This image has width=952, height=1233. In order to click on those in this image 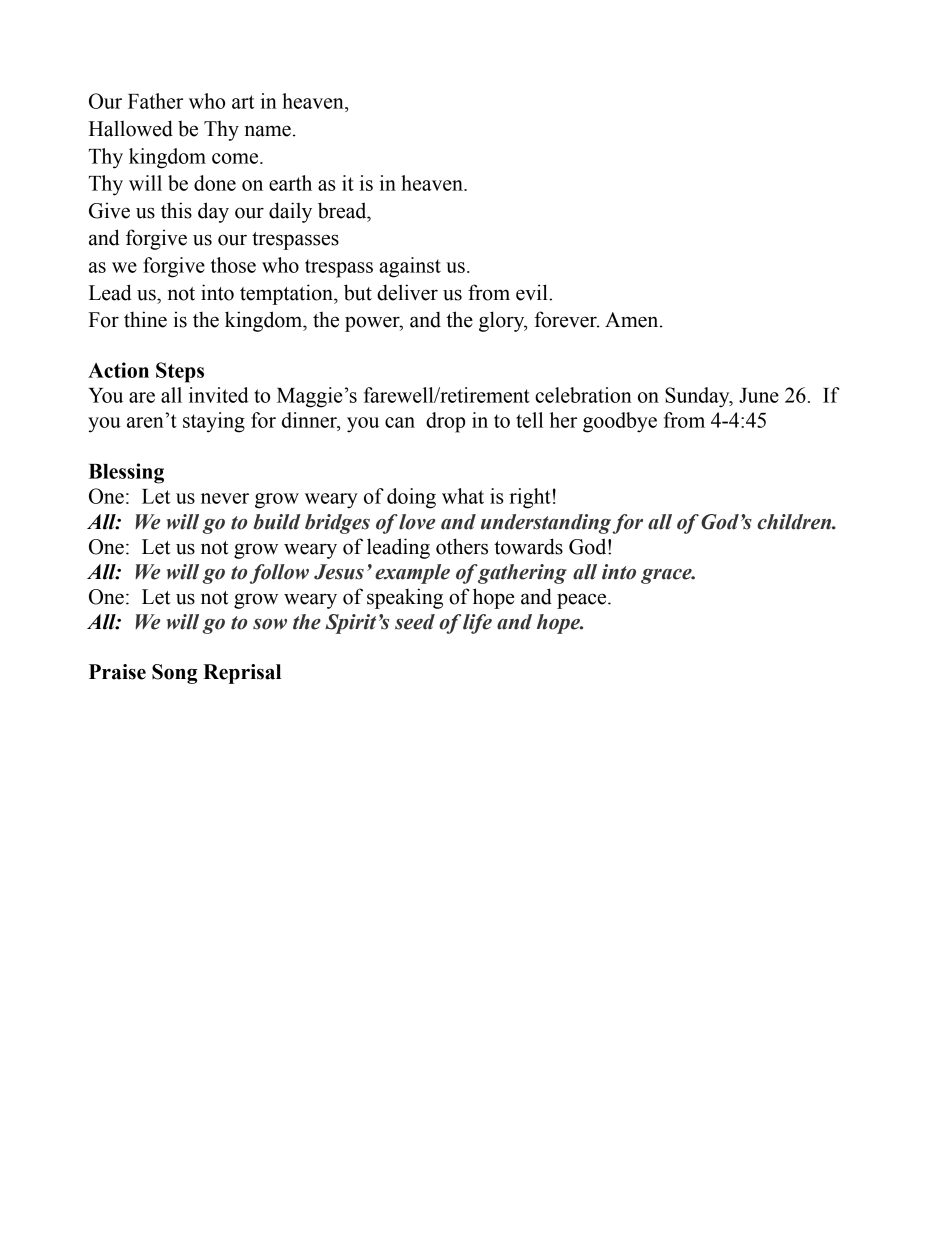, I will do `click(233, 265)`.
